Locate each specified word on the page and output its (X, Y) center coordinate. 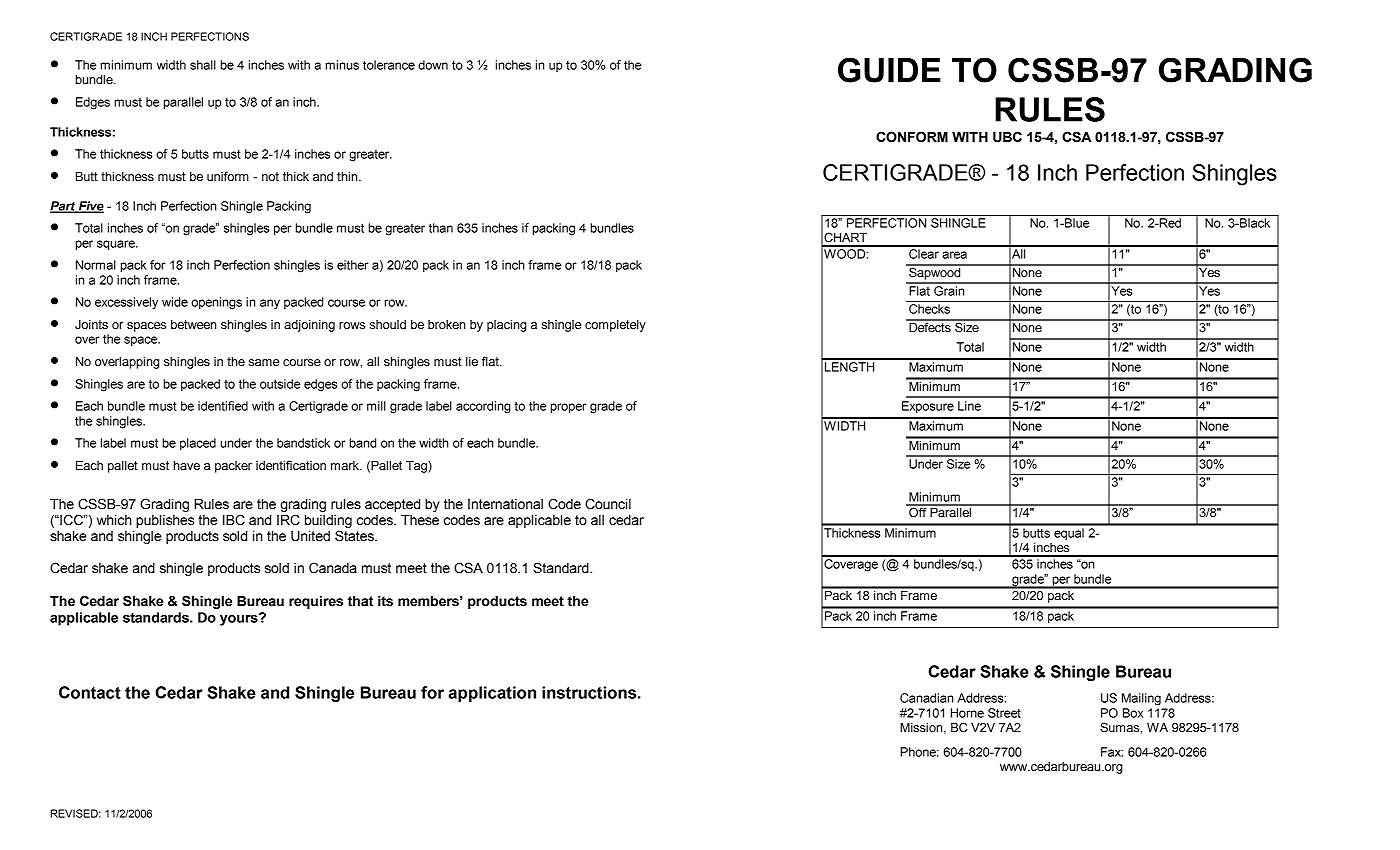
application (492, 694)
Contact (90, 692)
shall (203, 65)
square (117, 245)
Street (1004, 713)
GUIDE (889, 70)
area (954, 255)
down (433, 65)
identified (223, 406)
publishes (165, 521)
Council (608, 504)
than (441, 228)
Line (969, 406)
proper (569, 408)
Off (918, 511)
